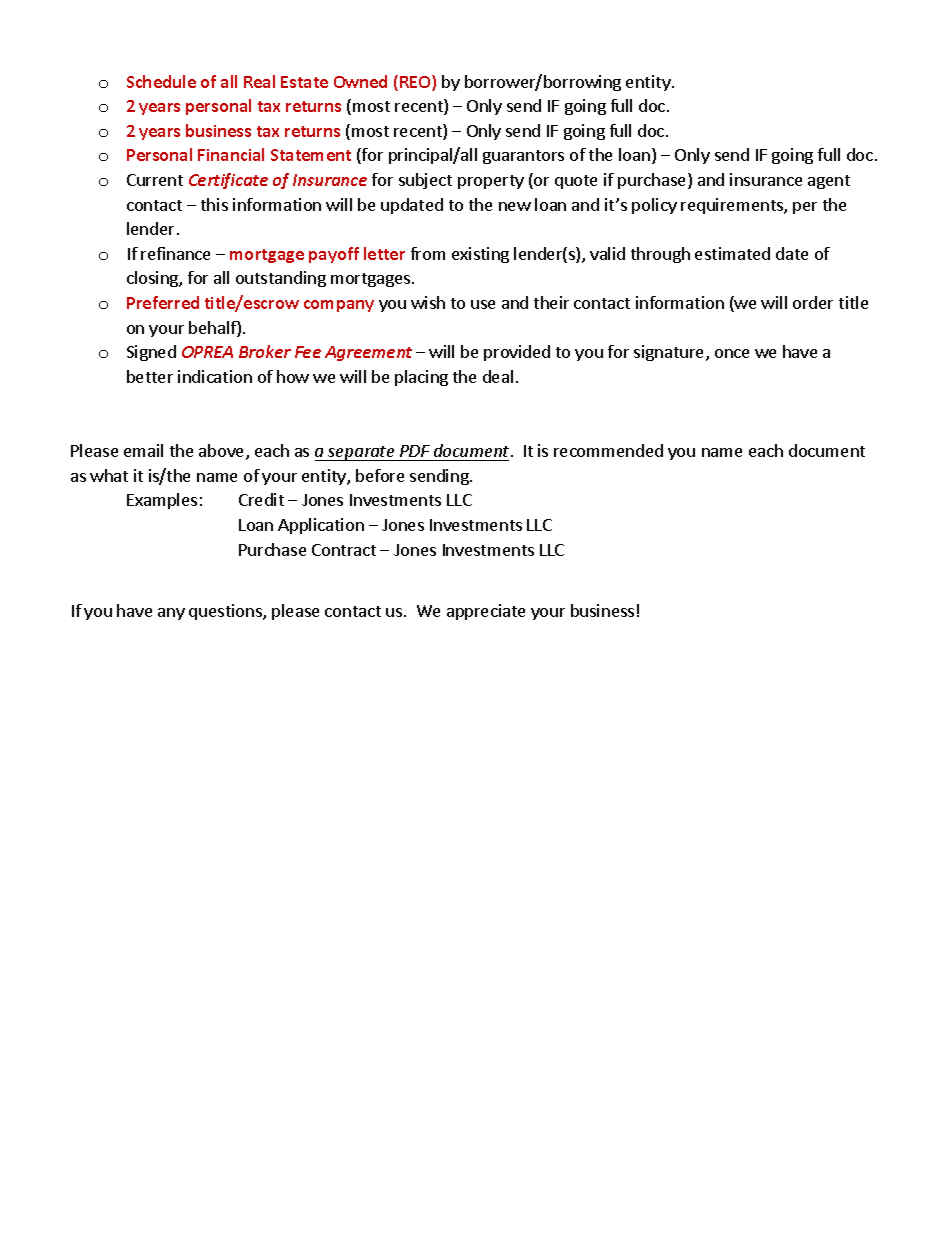 The height and width of the page is (1233, 952). I want to click on agent, so click(829, 182).
